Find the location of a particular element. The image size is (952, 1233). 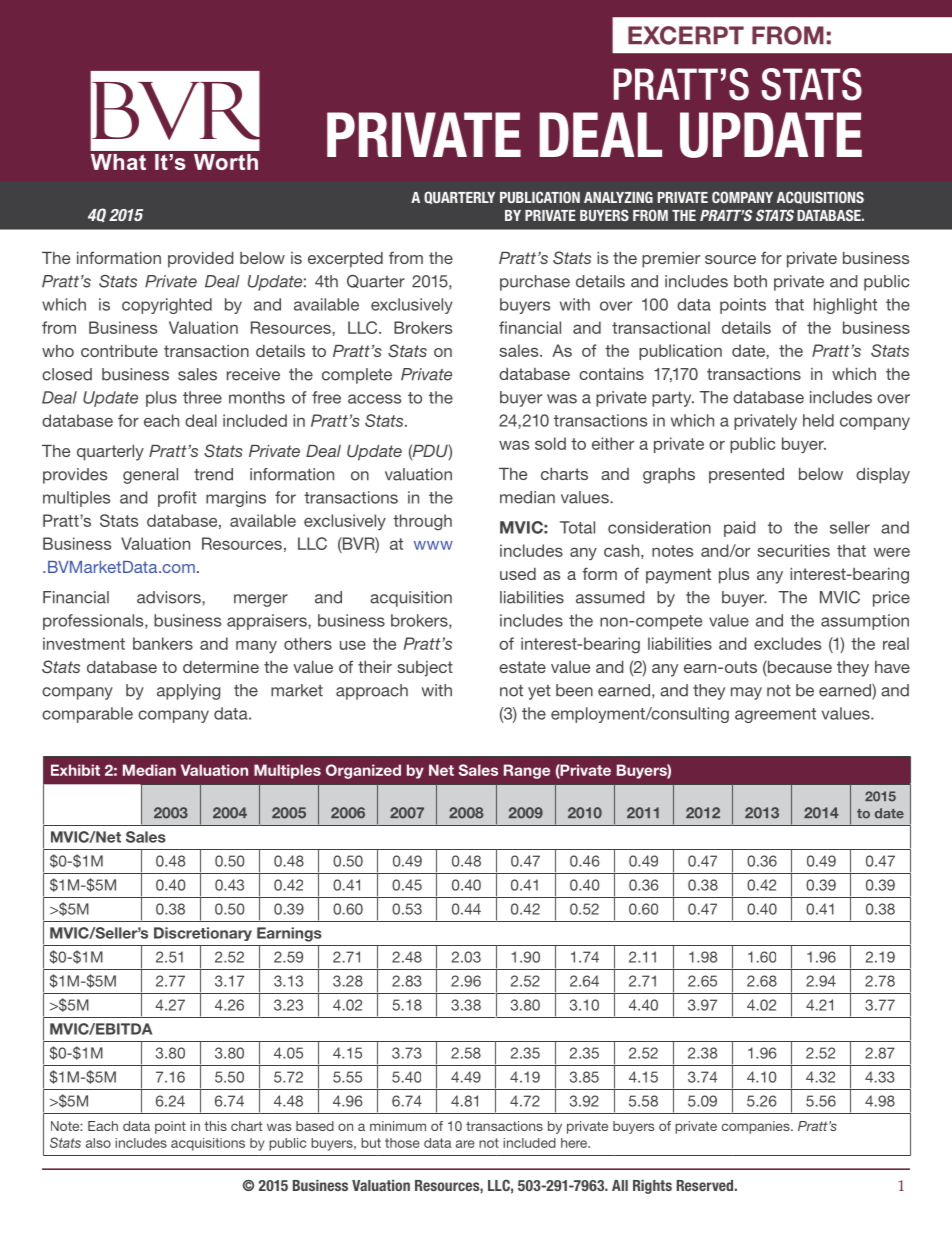

purchase is located at coordinates (535, 283).
